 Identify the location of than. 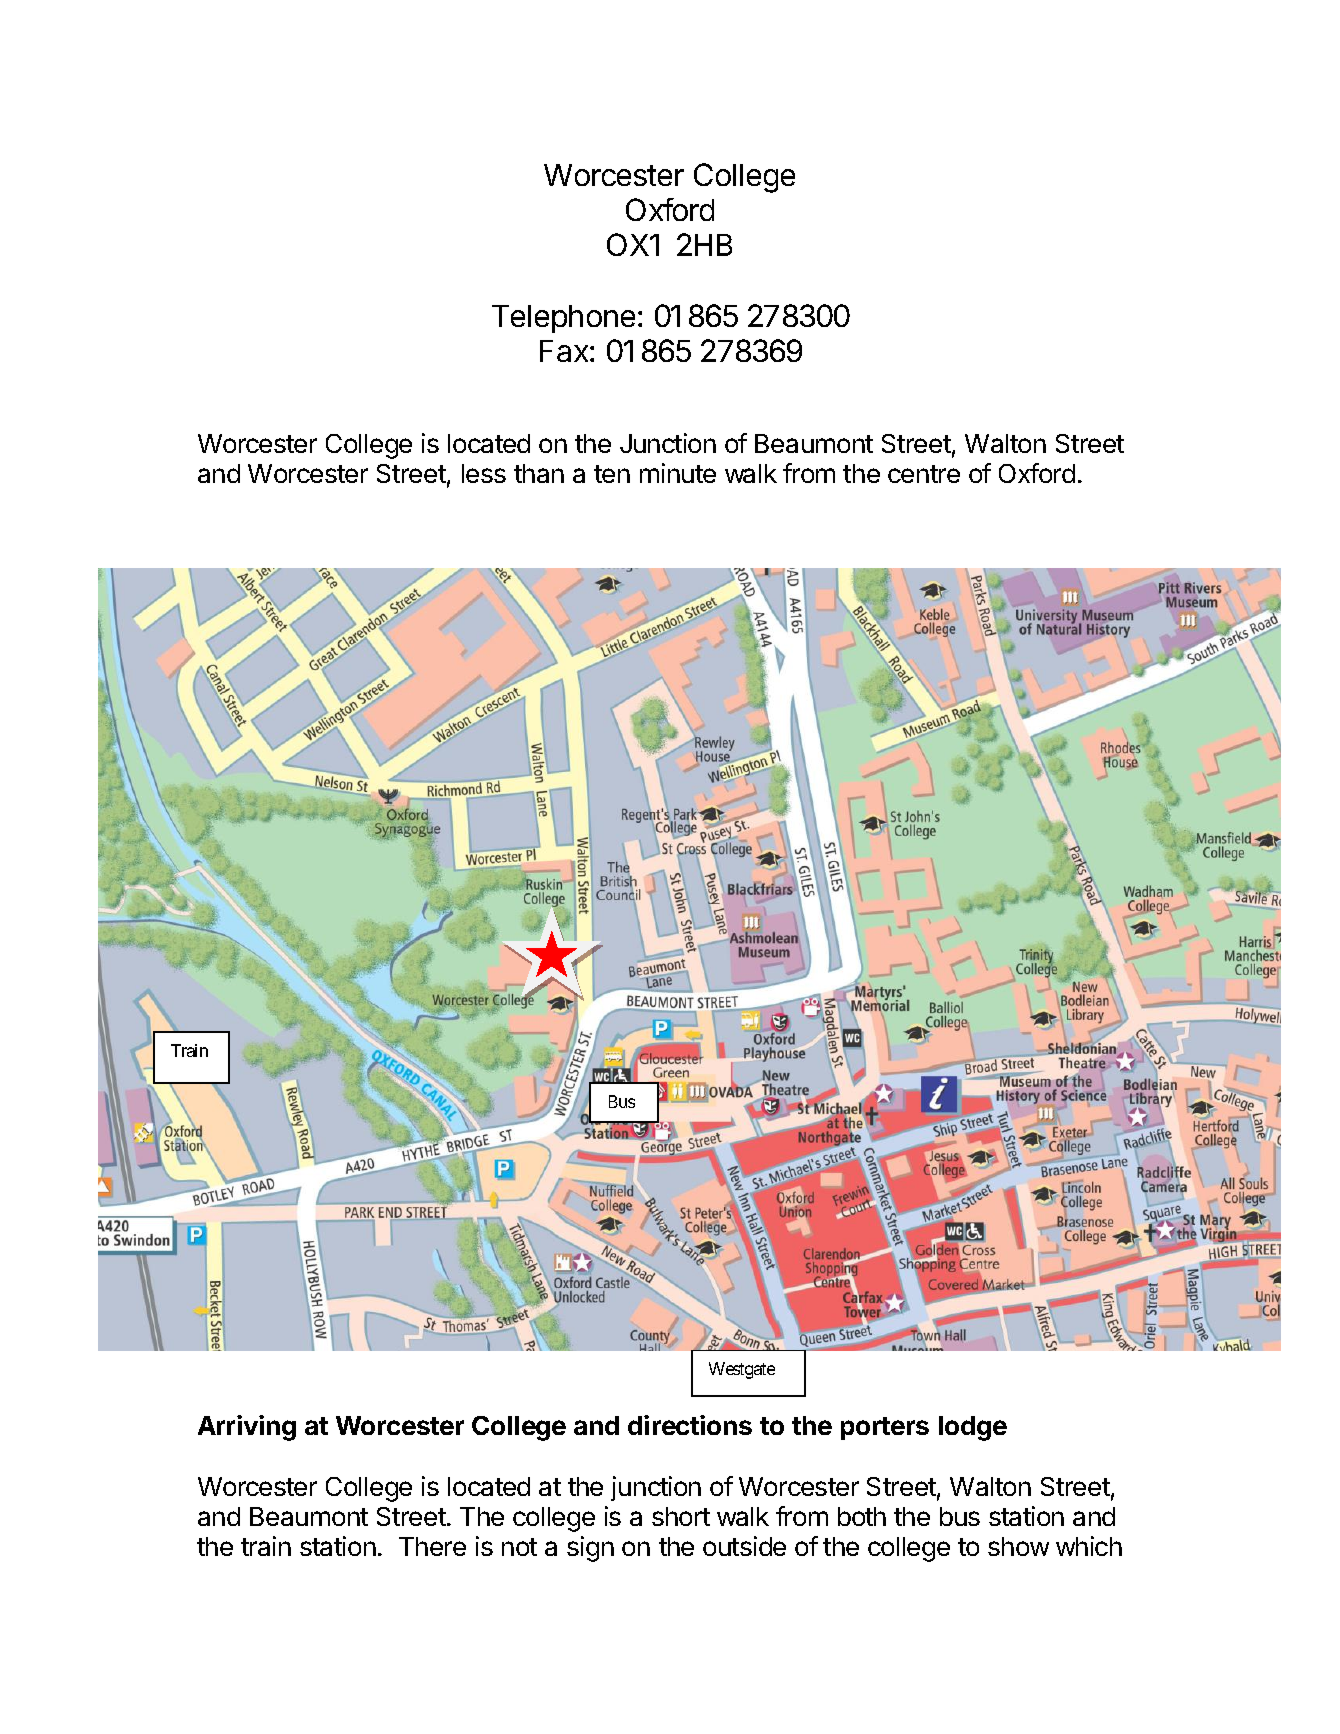
(539, 473).
